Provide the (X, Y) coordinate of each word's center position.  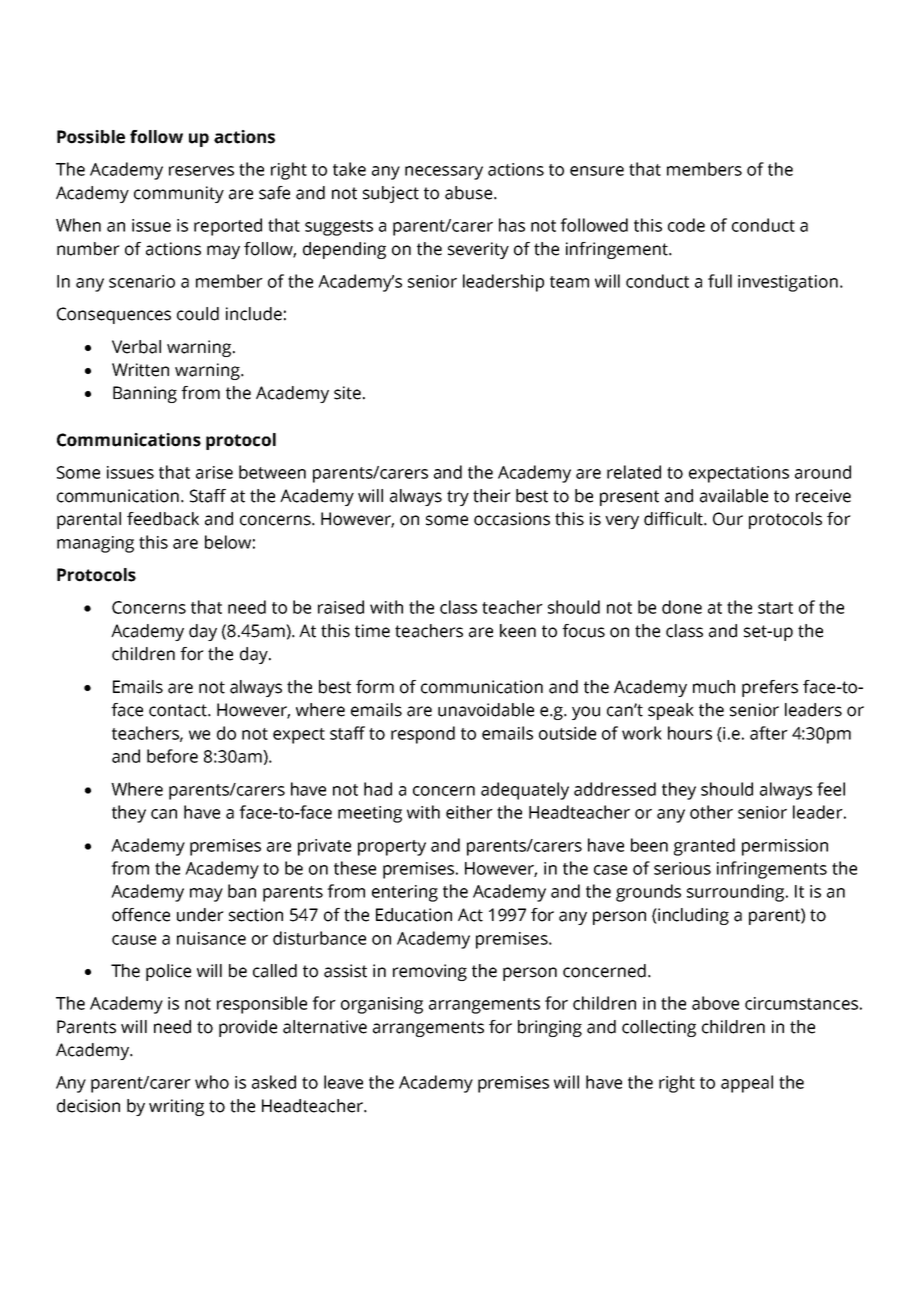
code (686, 225)
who (212, 1082)
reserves (201, 171)
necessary (444, 173)
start (775, 608)
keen (518, 631)
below (228, 542)
